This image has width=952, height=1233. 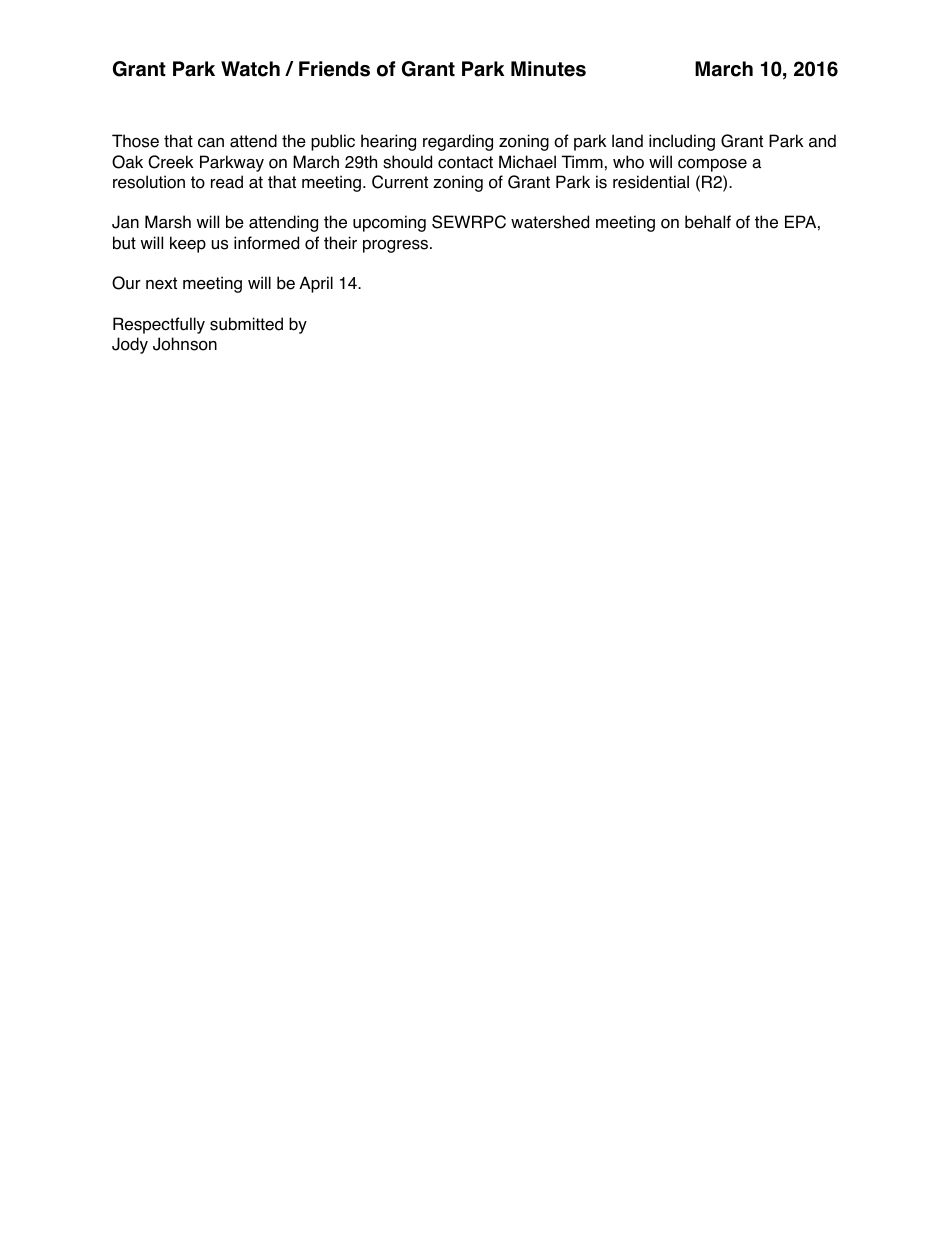 I want to click on behalf, so click(x=708, y=222).
